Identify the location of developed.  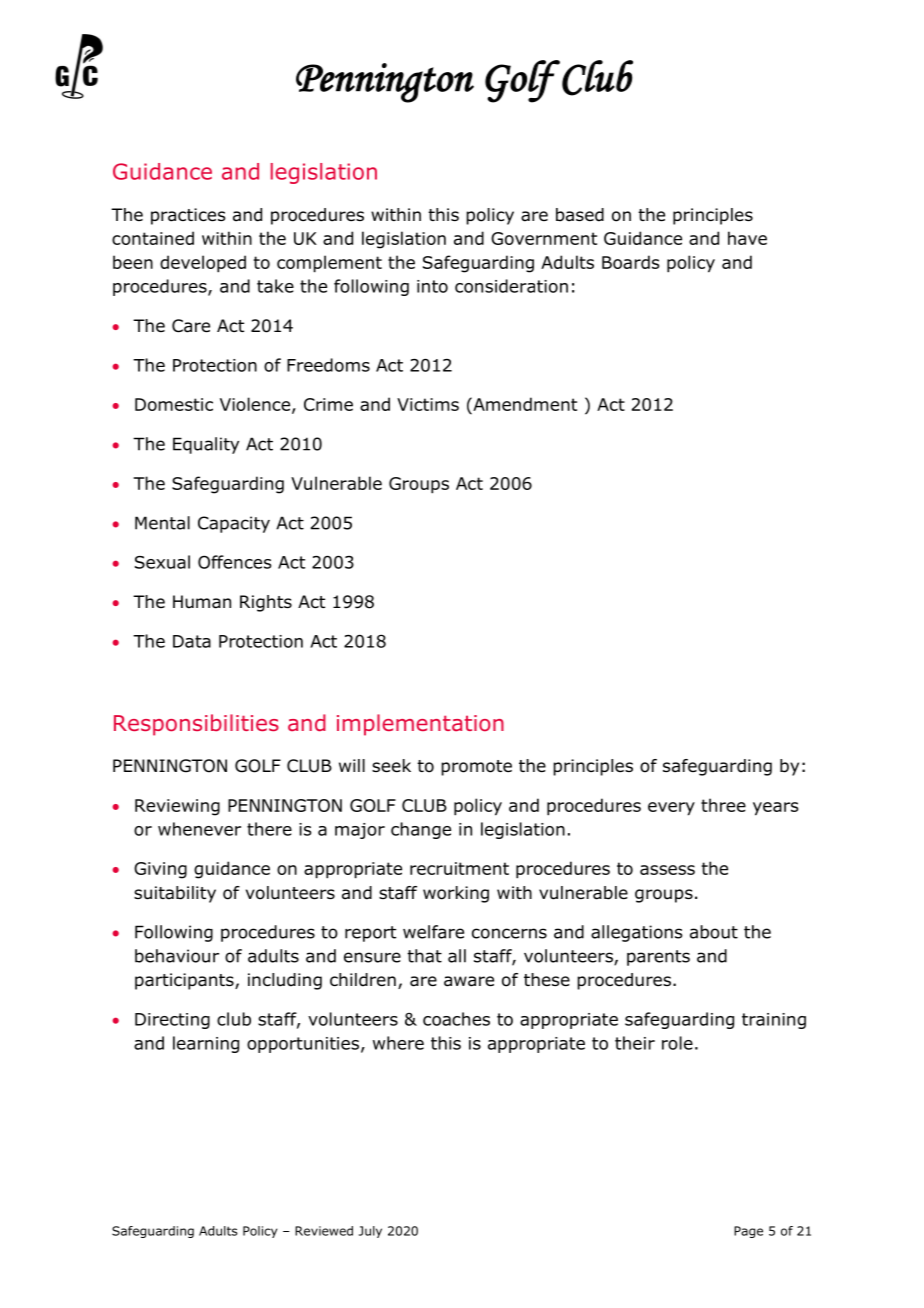
(203, 264).
